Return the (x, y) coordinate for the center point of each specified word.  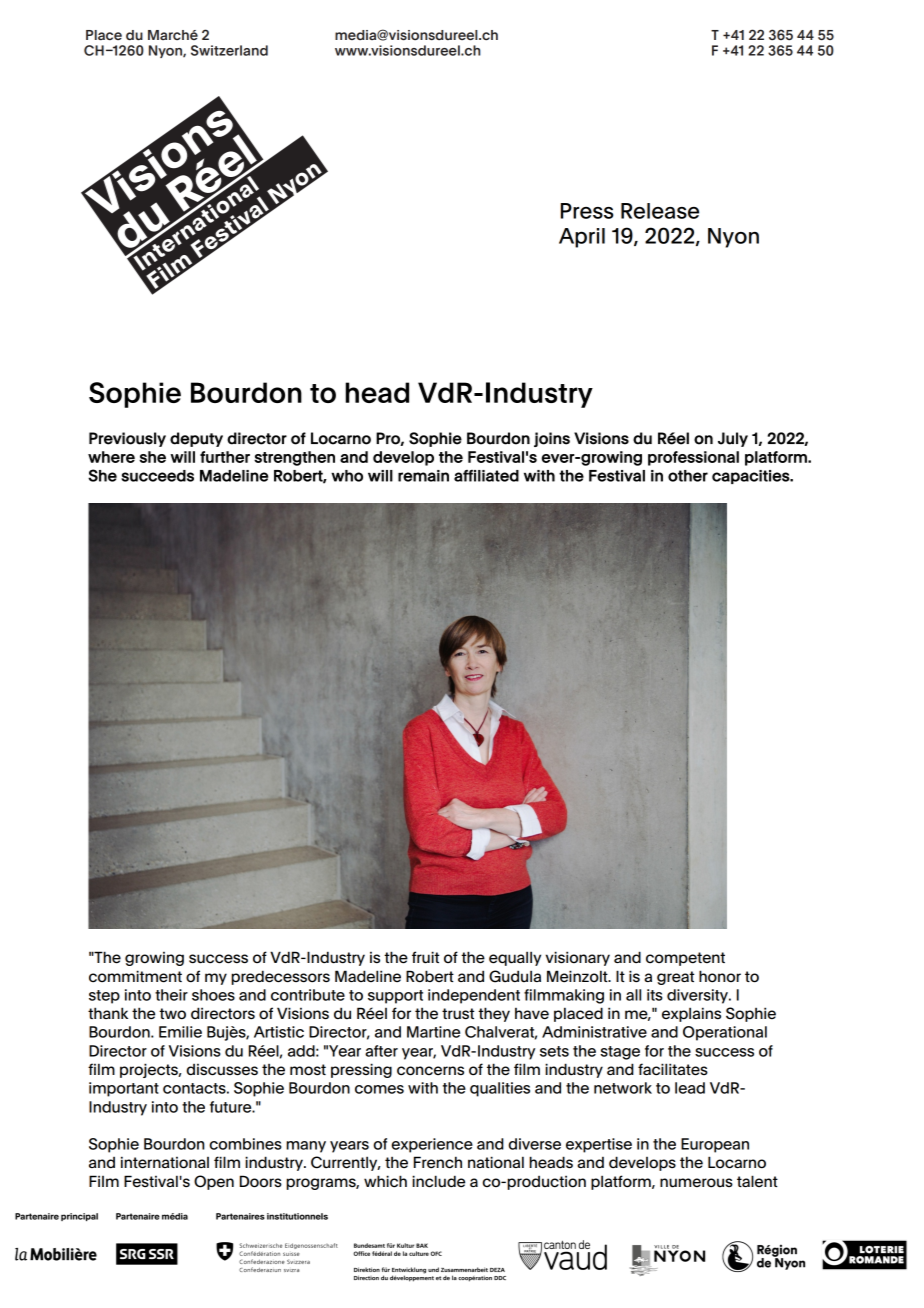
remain (423, 476)
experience (432, 1145)
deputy (196, 439)
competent (685, 959)
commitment (135, 976)
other (688, 476)
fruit (425, 957)
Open (214, 1182)
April (582, 238)
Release (660, 211)
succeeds (157, 476)
